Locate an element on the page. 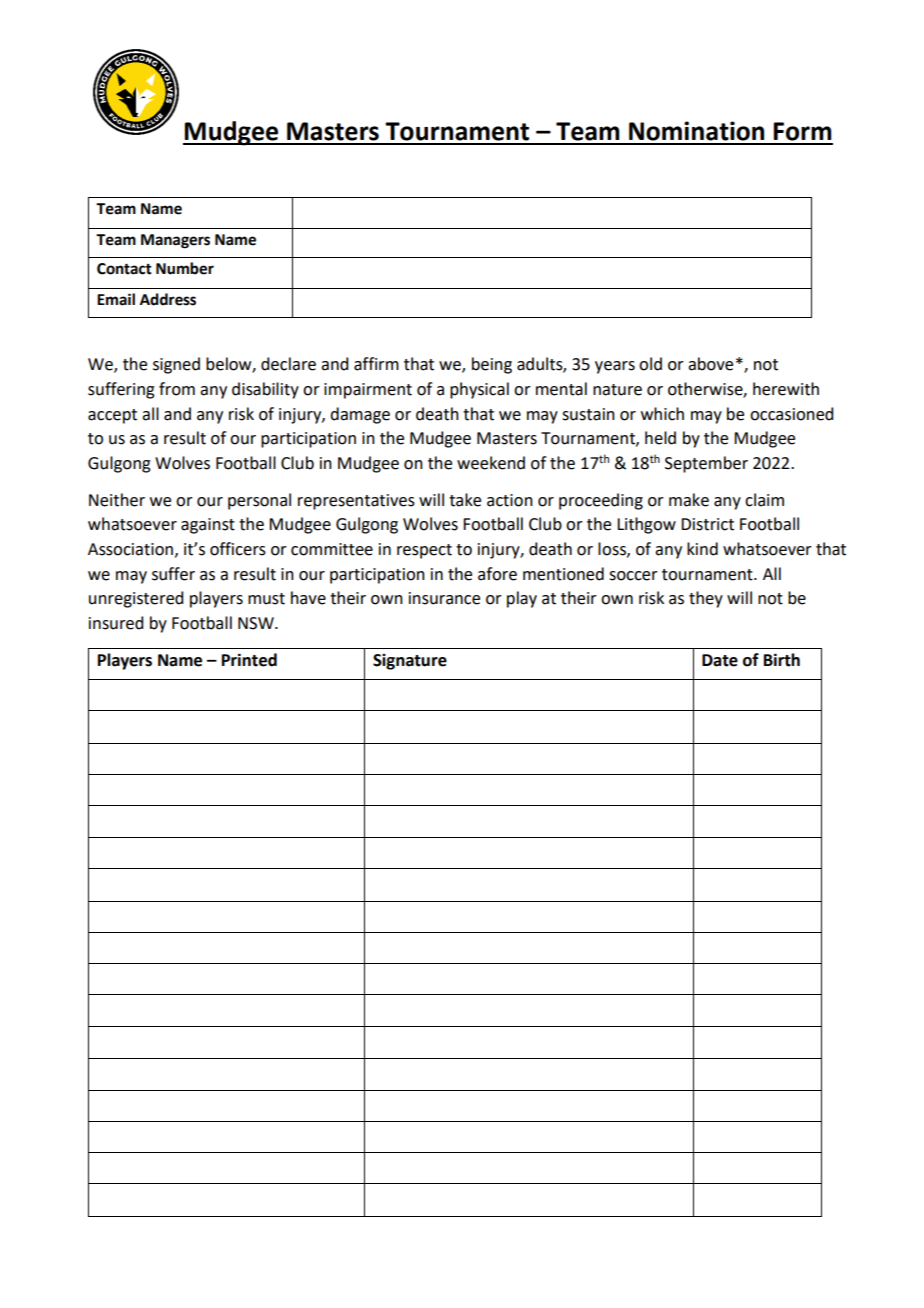 Image resolution: width=924 pixels, height=1308 pixels. Printed is located at coordinates (249, 660).
